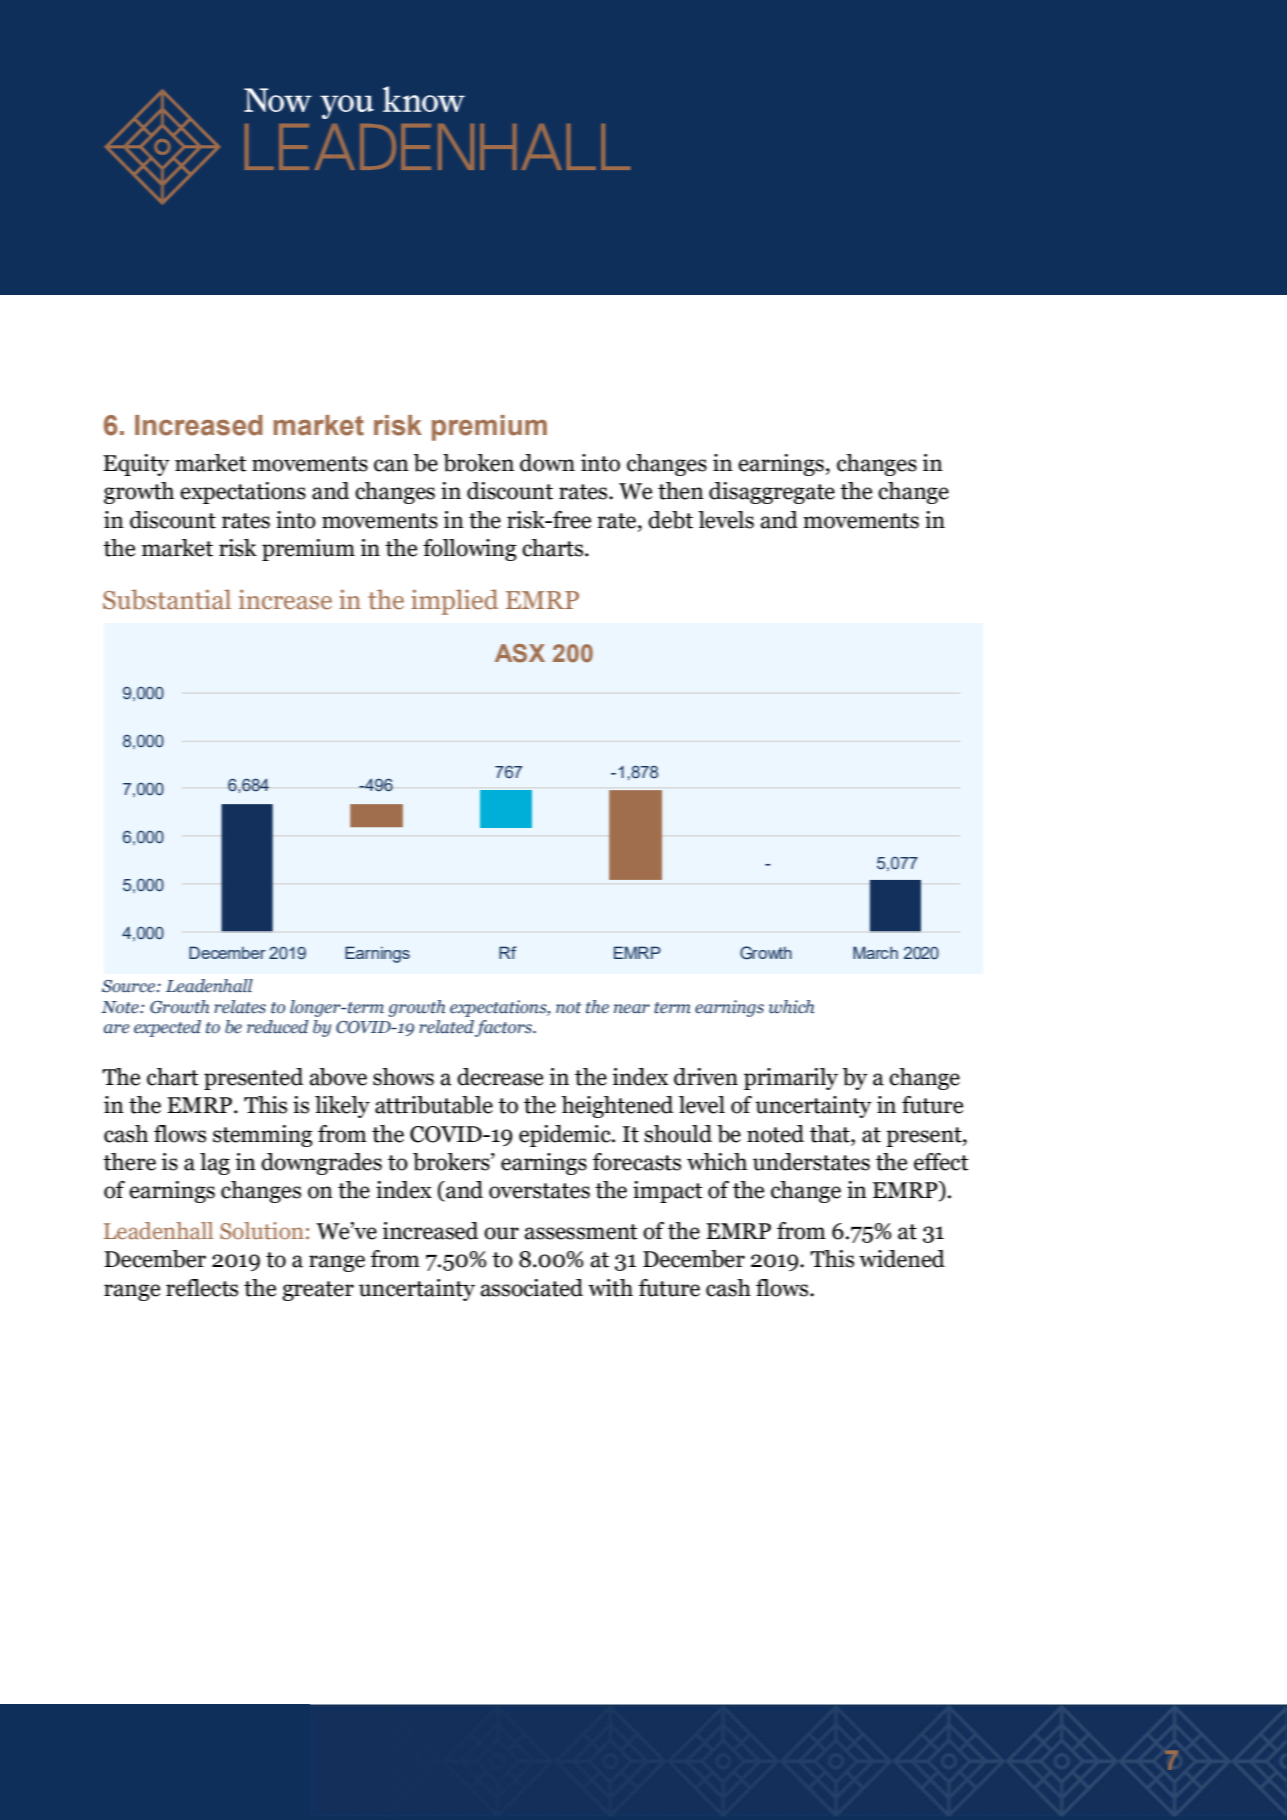 This document has width=1287, height=1820. Describe the element at coordinates (136, 465) in the document. I see `Equity` at that location.
